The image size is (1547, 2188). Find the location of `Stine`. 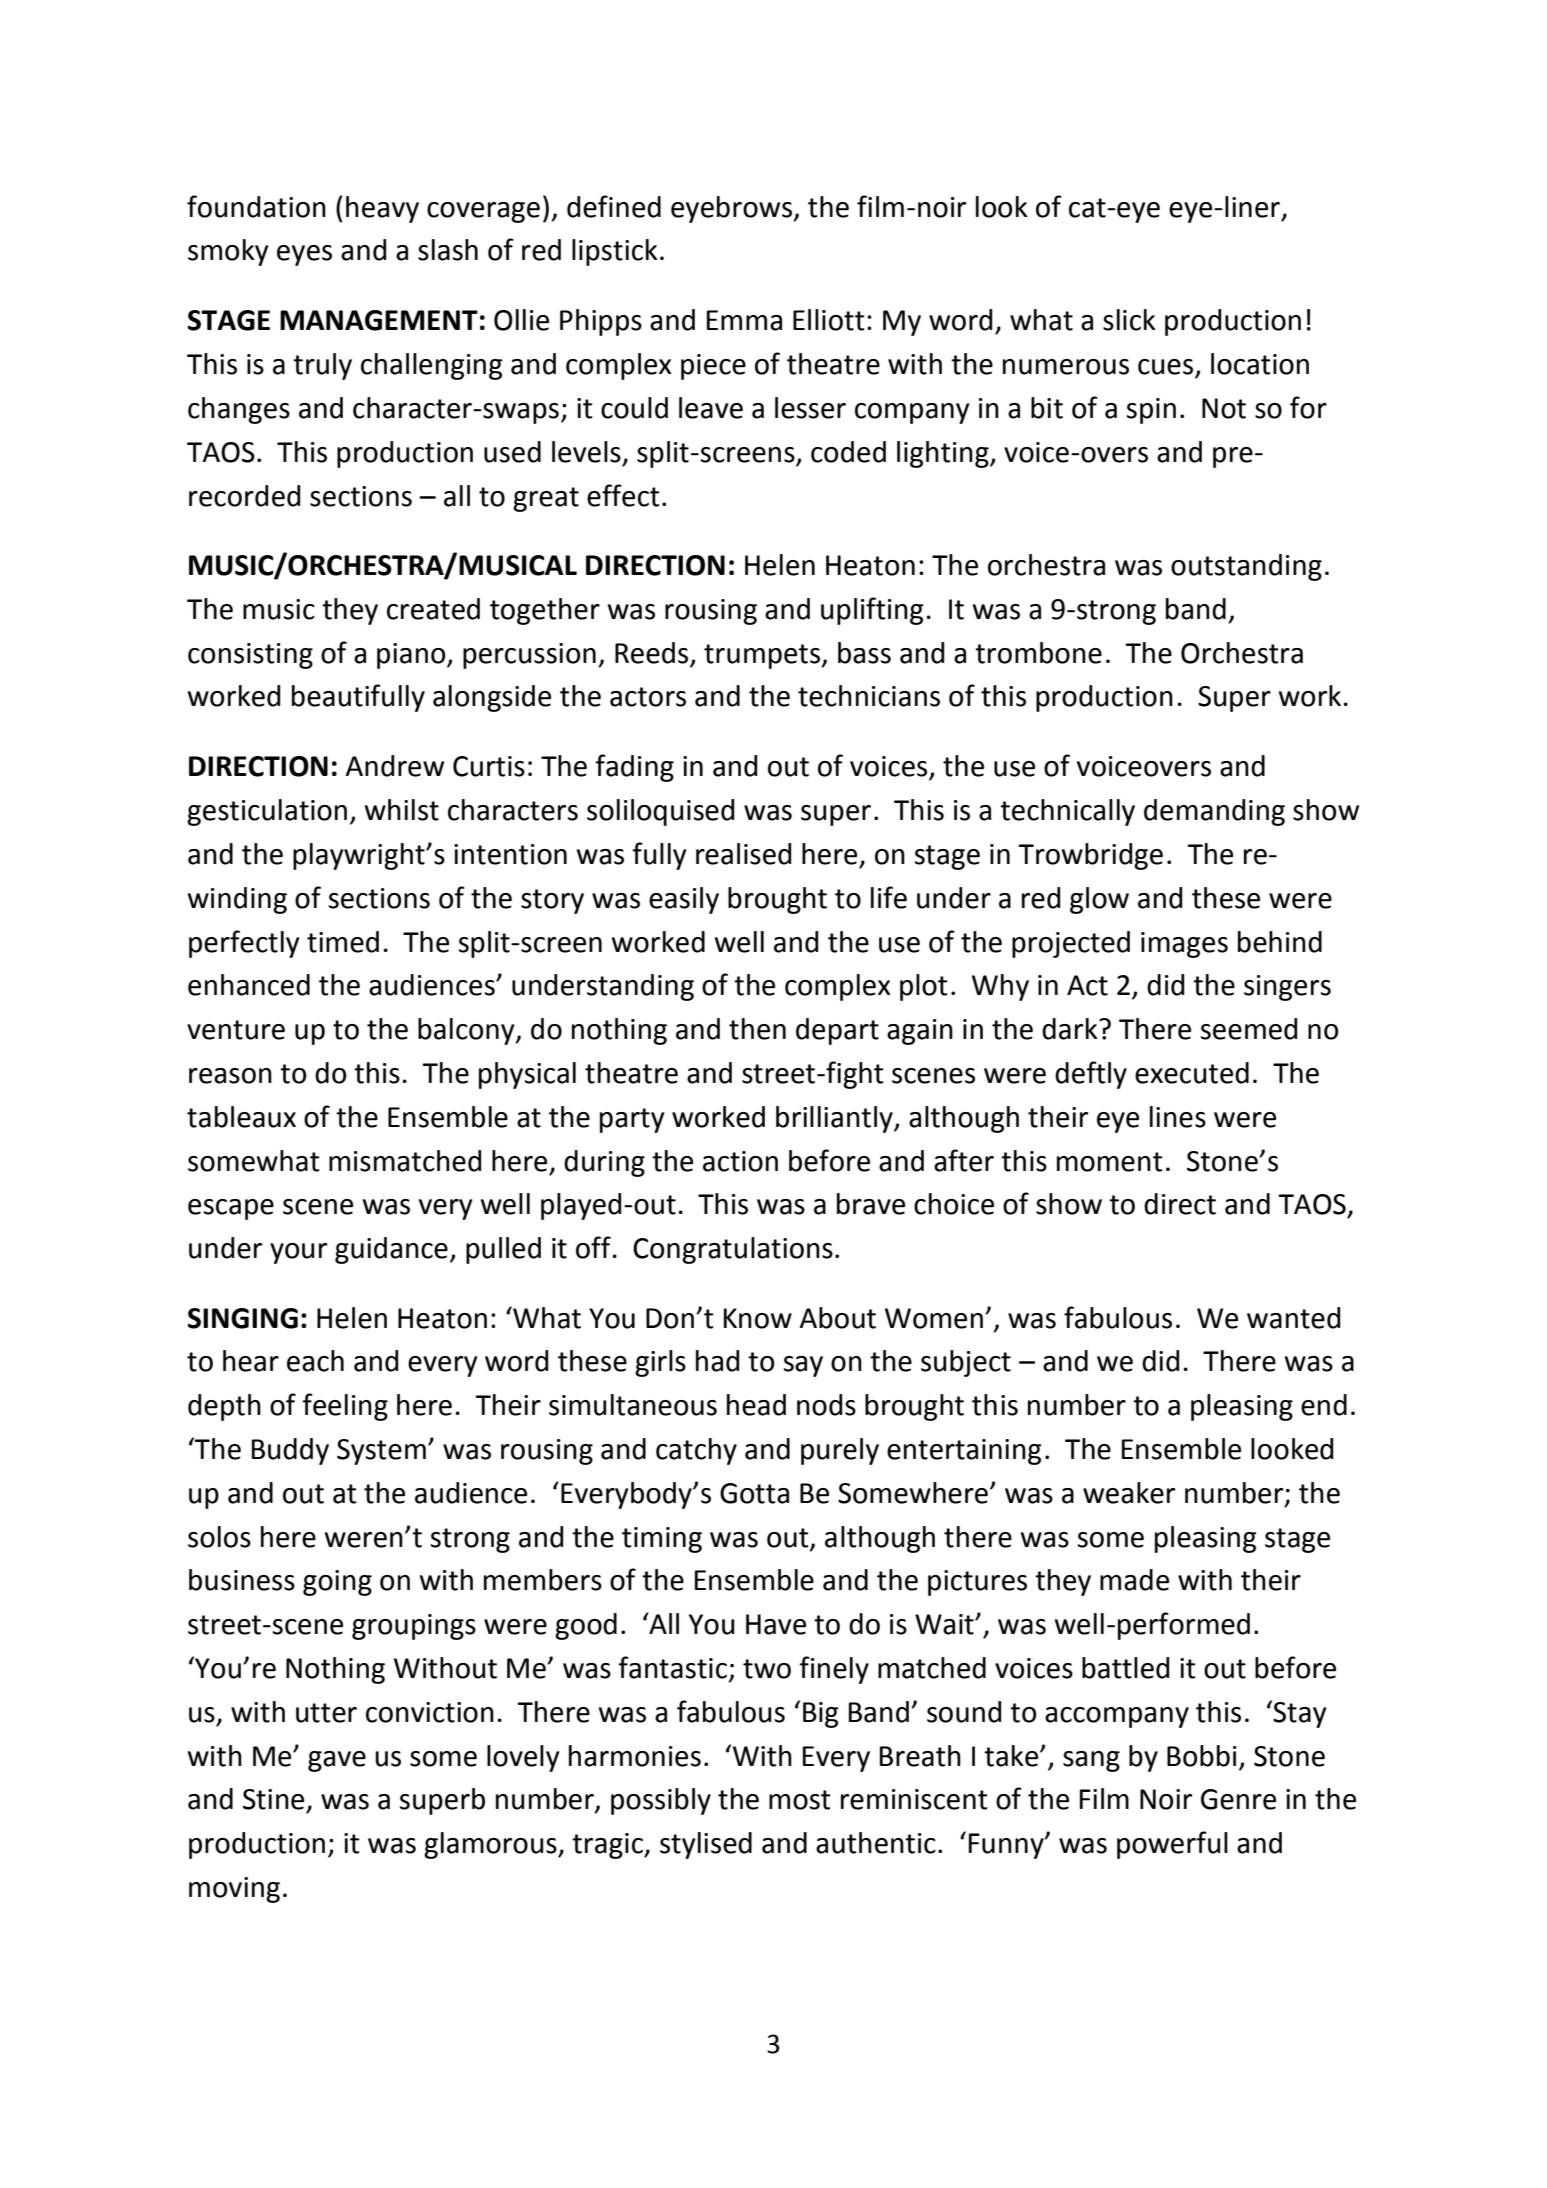

Stine is located at coordinates (273, 1799).
